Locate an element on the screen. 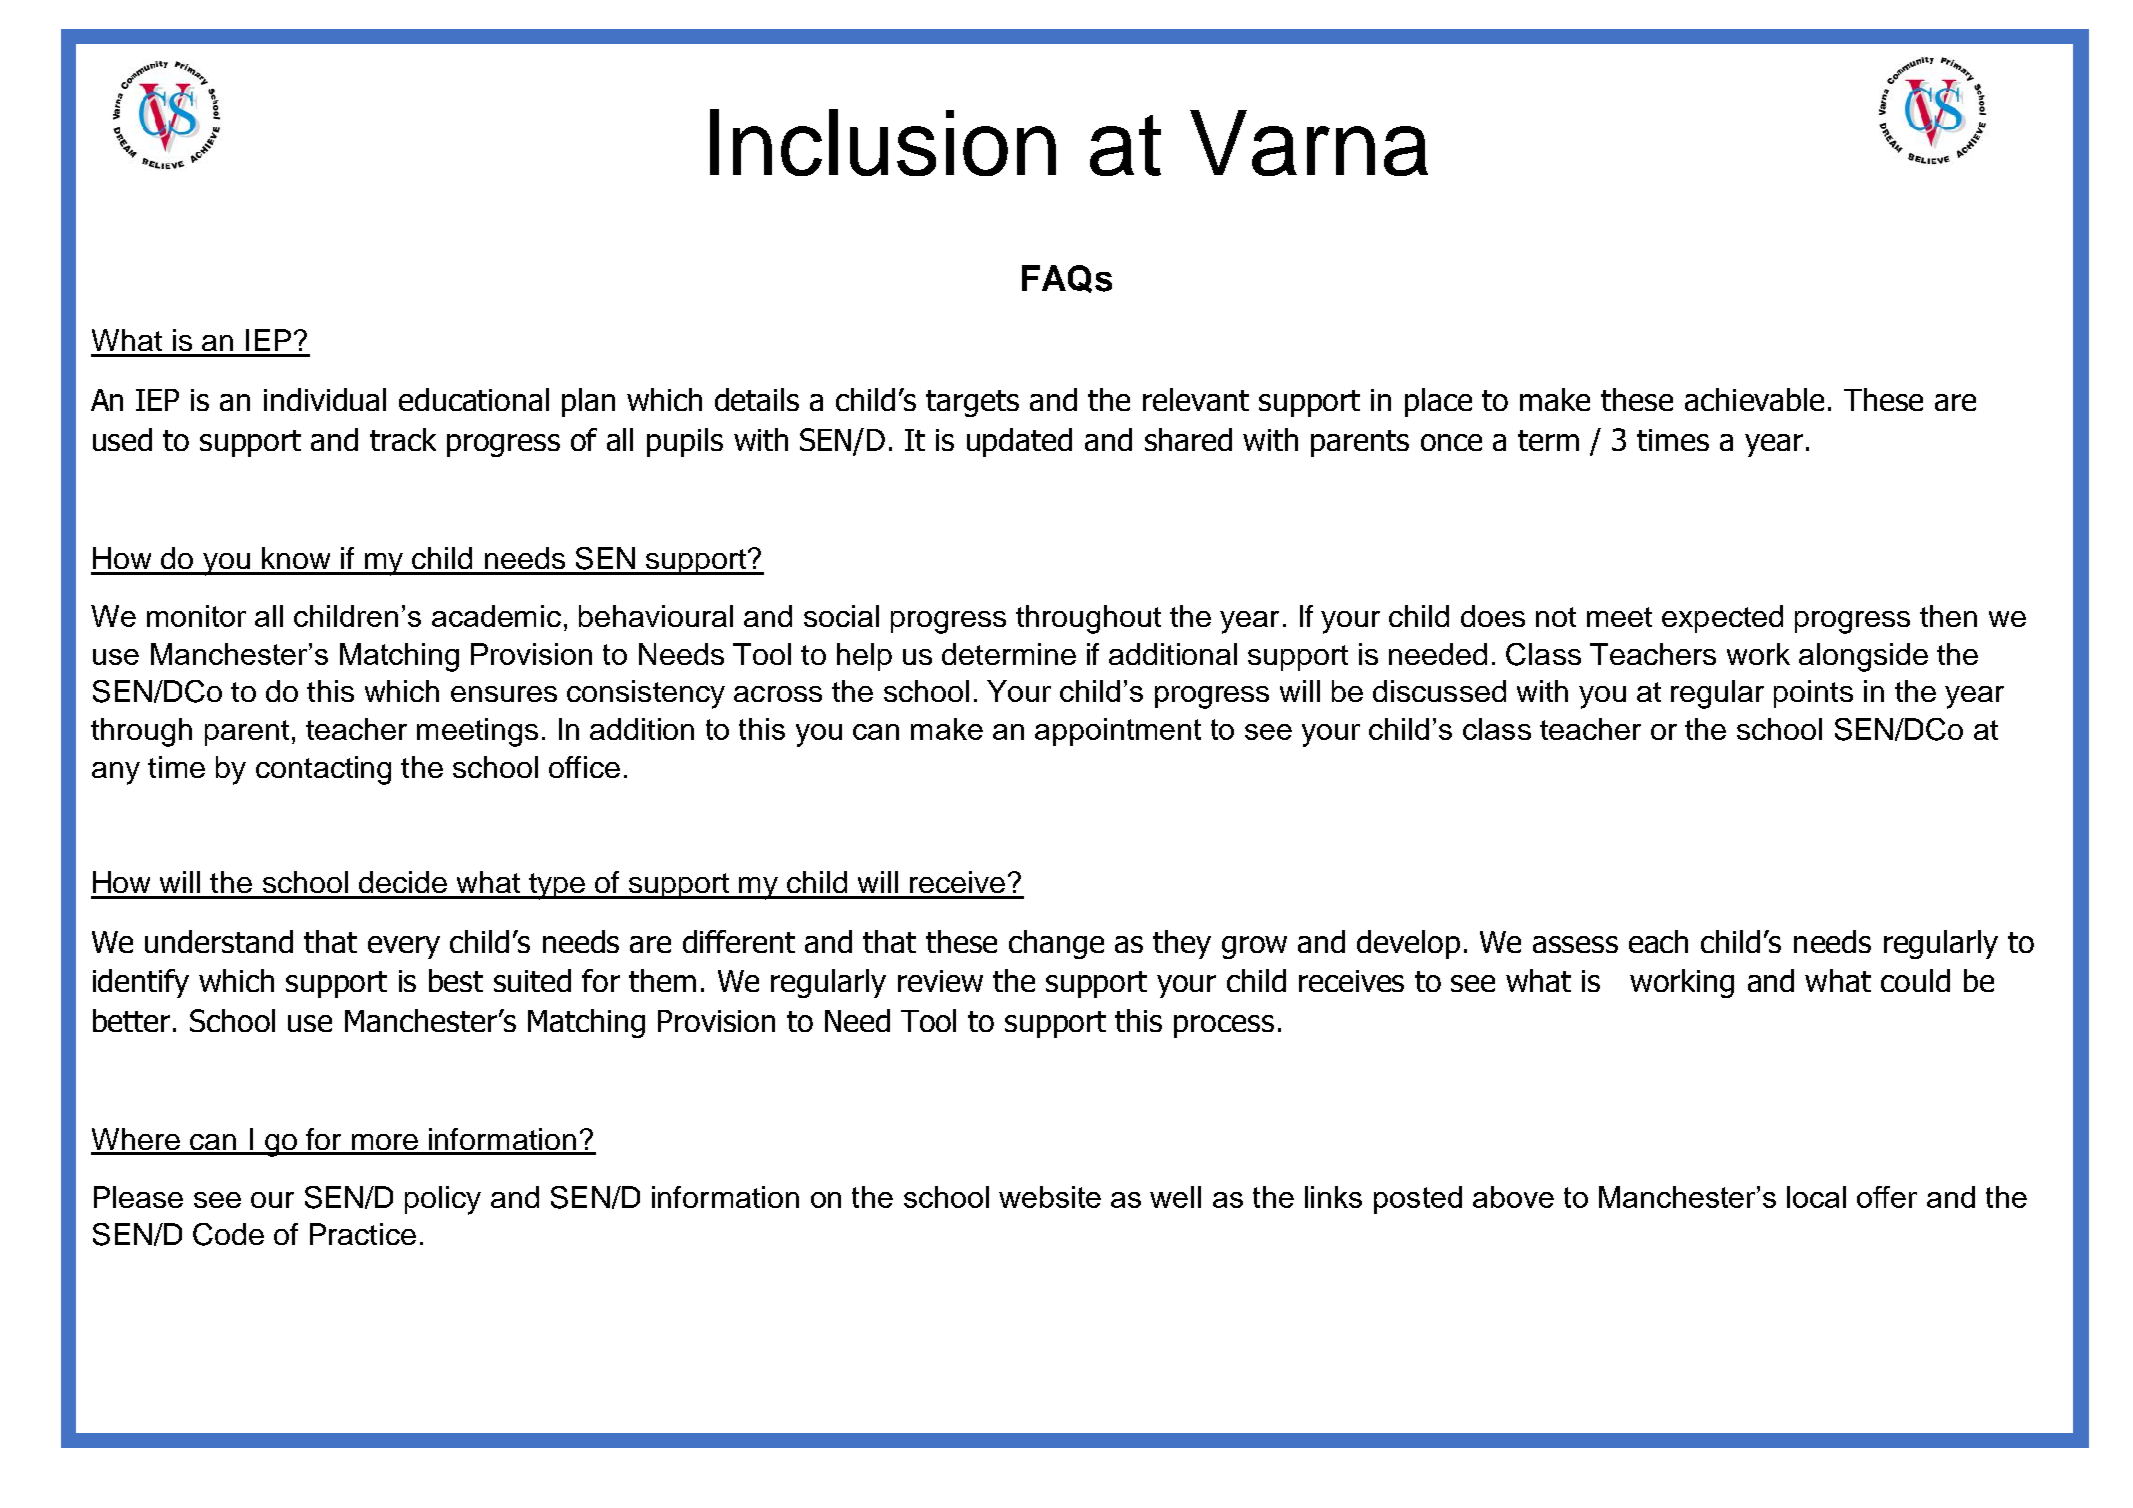 Image resolution: width=2133 pixels, height=1508 pixels. policy is located at coordinates (443, 1200).
